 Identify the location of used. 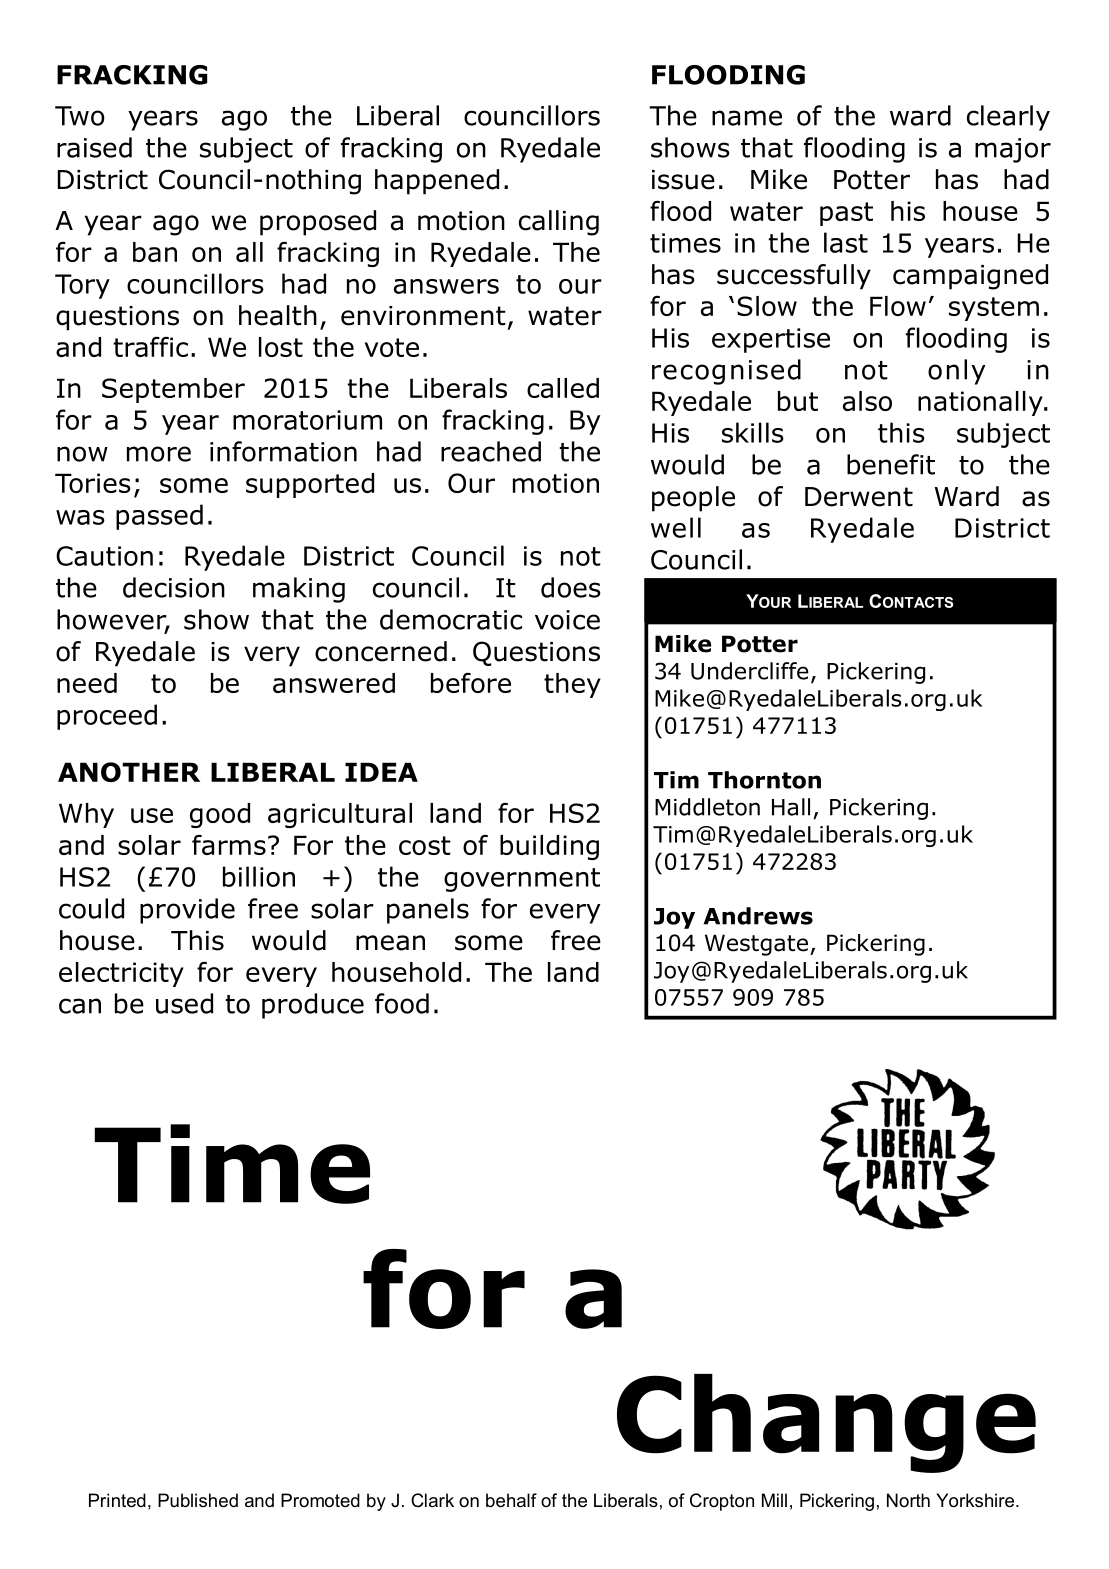
(184, 1003).
